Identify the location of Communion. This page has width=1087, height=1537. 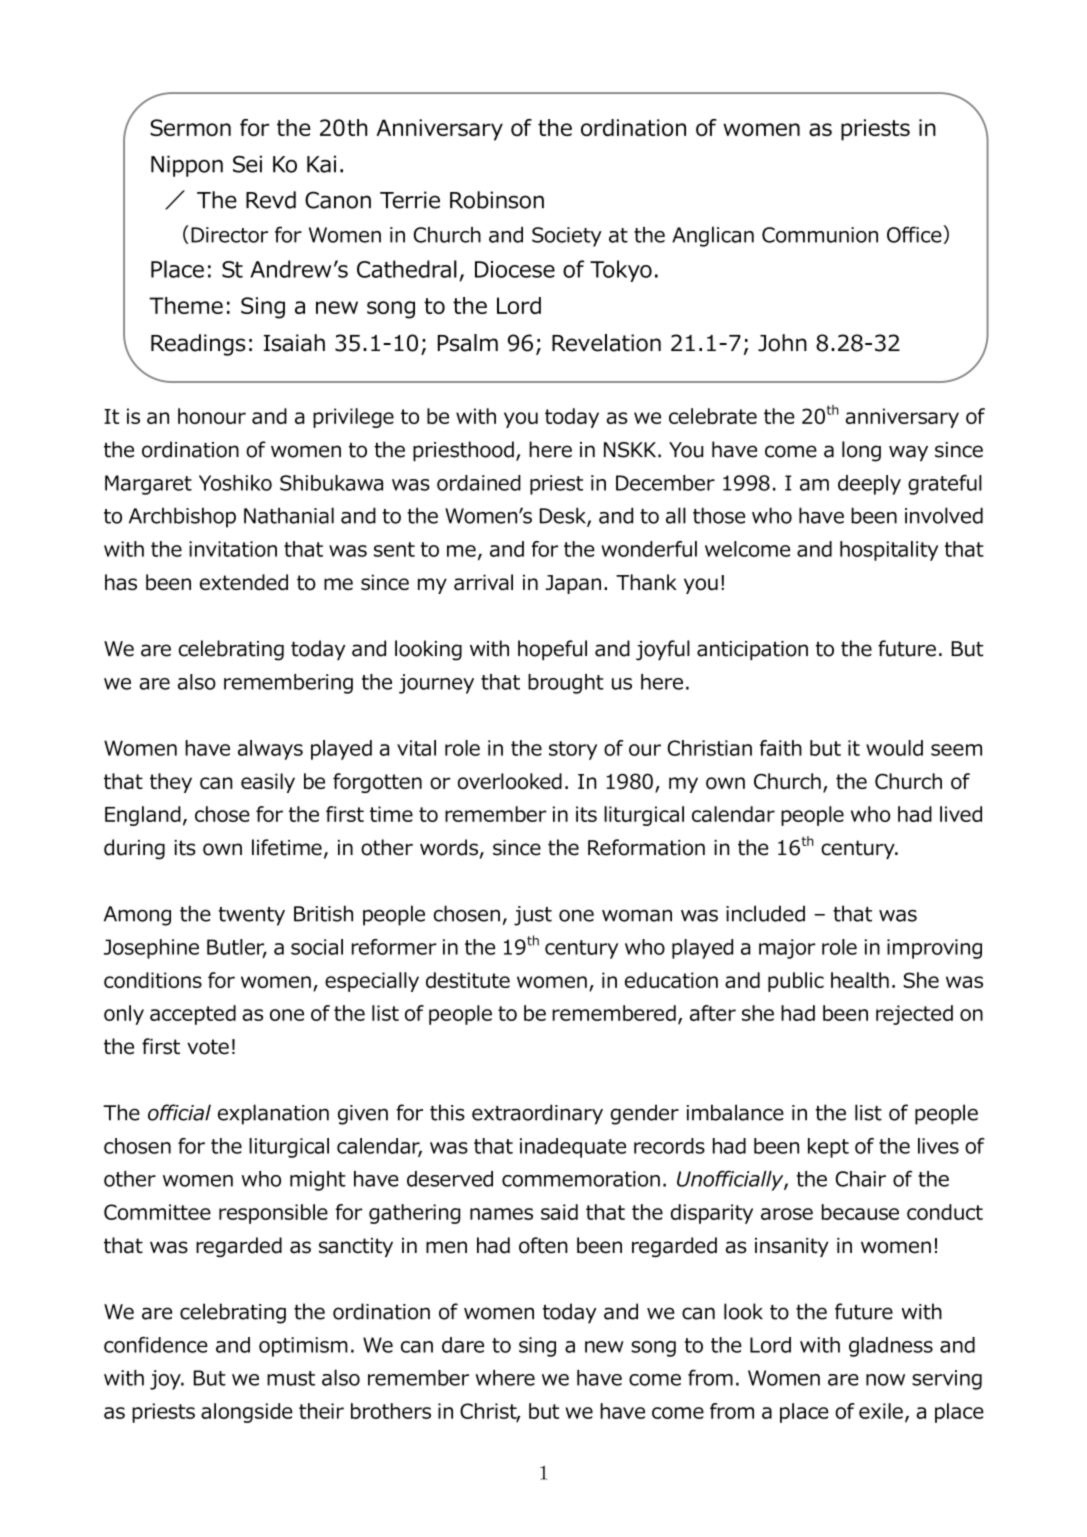
(820, 235).
